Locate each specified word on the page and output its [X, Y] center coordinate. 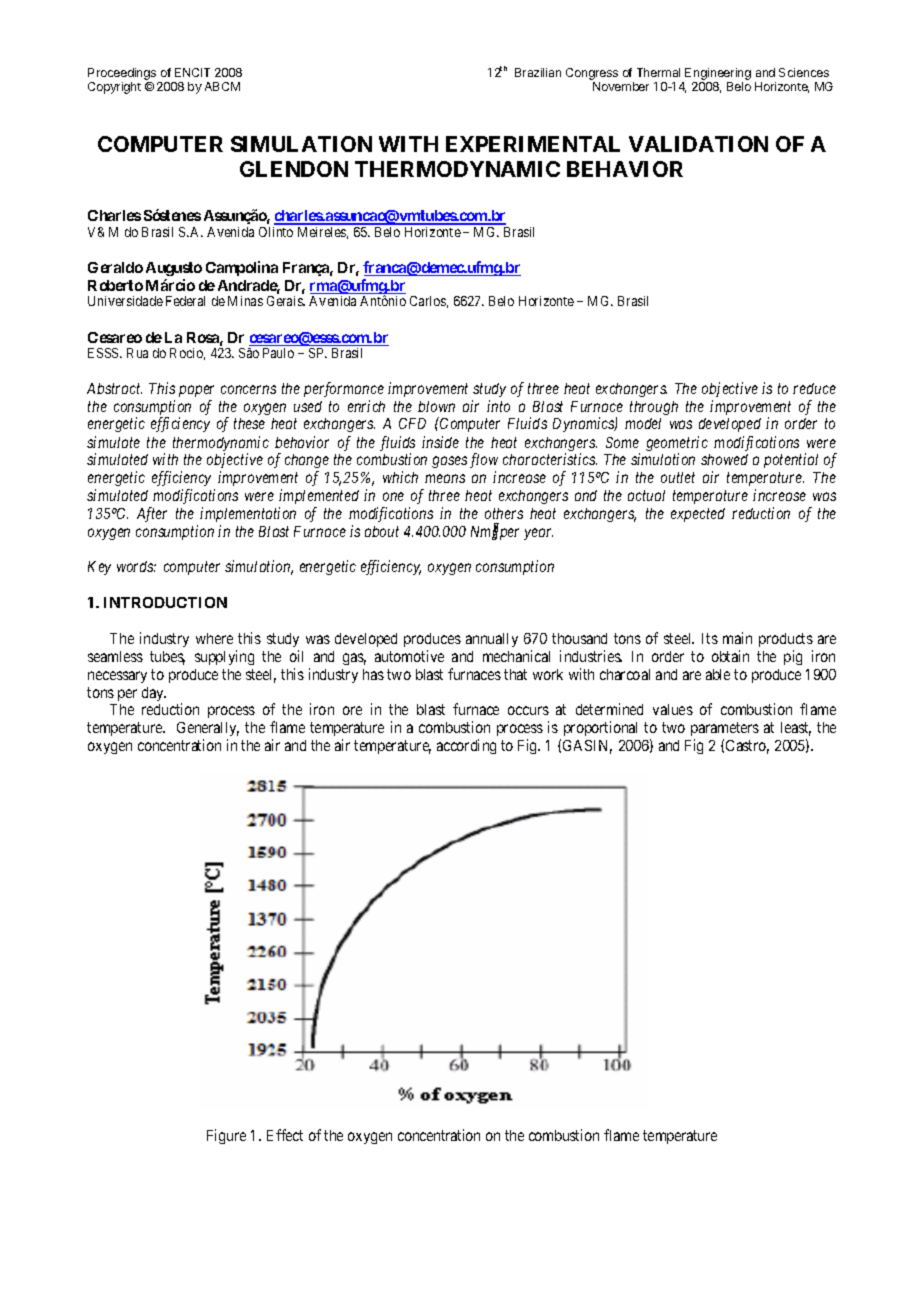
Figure [226, 1136]
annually [492, 640]
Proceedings [123, 75]
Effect [285, 1135]
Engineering [717, 75]
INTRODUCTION [165, 602]
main [737, 638]
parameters [725, 731]
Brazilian [538, 72]
